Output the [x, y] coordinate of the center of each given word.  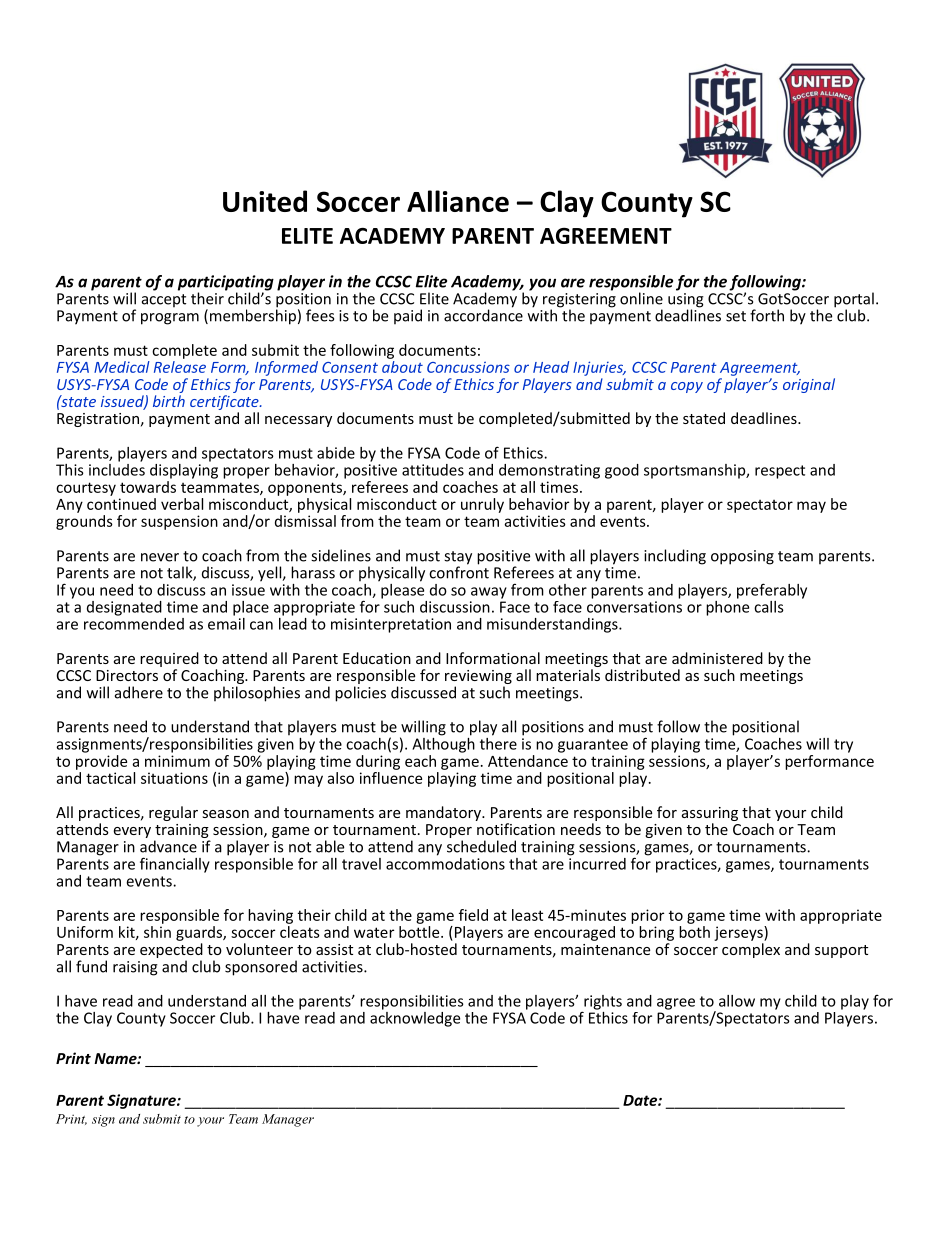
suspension [179, 522]
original [809, 385]
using [686, 301]
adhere [139, 692]
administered [717, 658]
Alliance [458, 201]
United [265, 201]
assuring [710, 815]
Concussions [468, 367]
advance [168, 846]
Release [180, 365]
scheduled [481, 846]
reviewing [478, 677]
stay [458, 559]
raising [135, 968]
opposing [742, 557]
